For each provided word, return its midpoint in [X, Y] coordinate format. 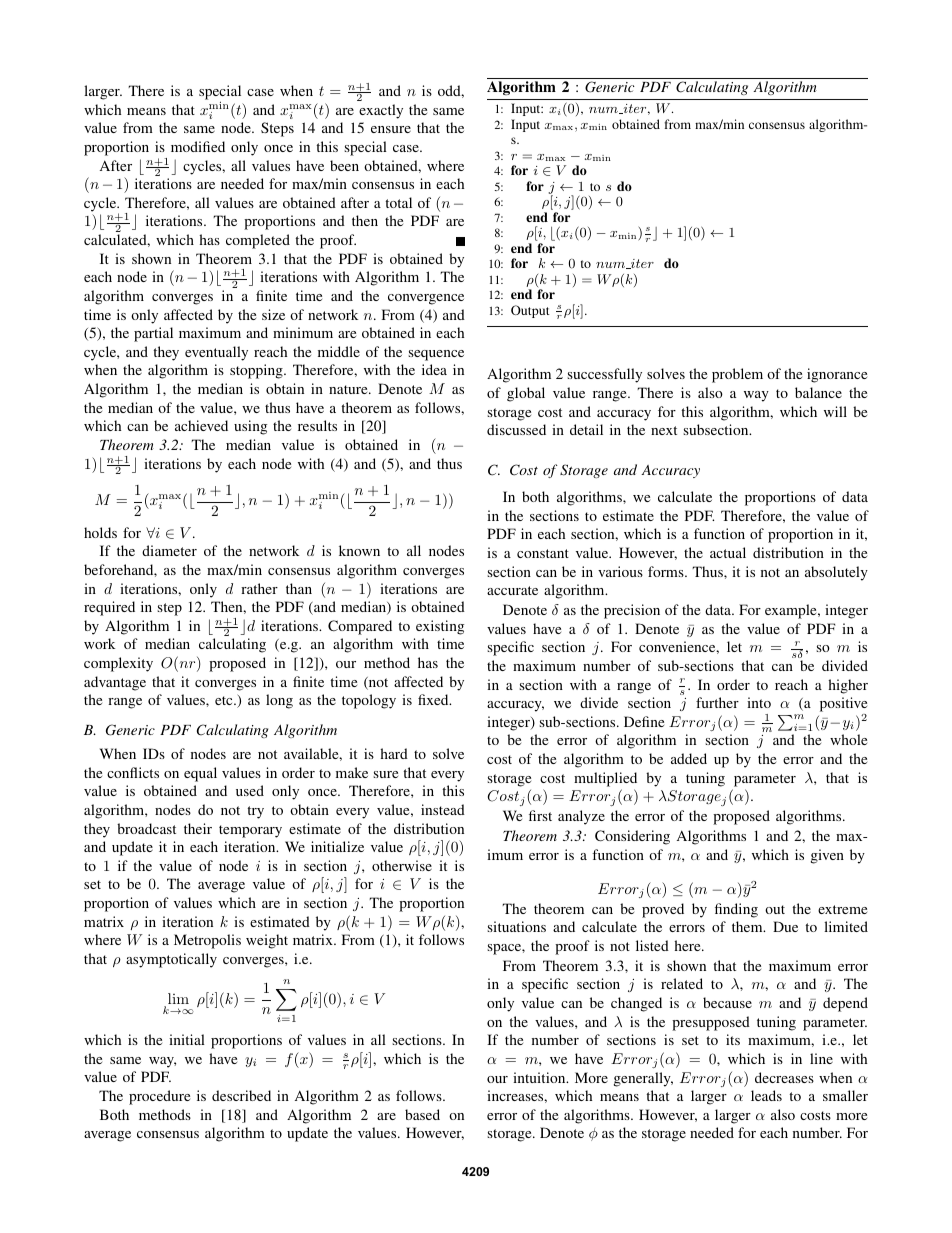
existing [440, 627]
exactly [381, 111]
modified [198, 146]
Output [530, 311]
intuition [540, 1077]
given [827, 856]
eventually [216, 353]
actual [728, 552]
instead [443, 809]
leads [766, 1095]
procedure [159, 1097]
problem [737, 375]
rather [259, 588]
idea [434, 369]
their [198, 828]
